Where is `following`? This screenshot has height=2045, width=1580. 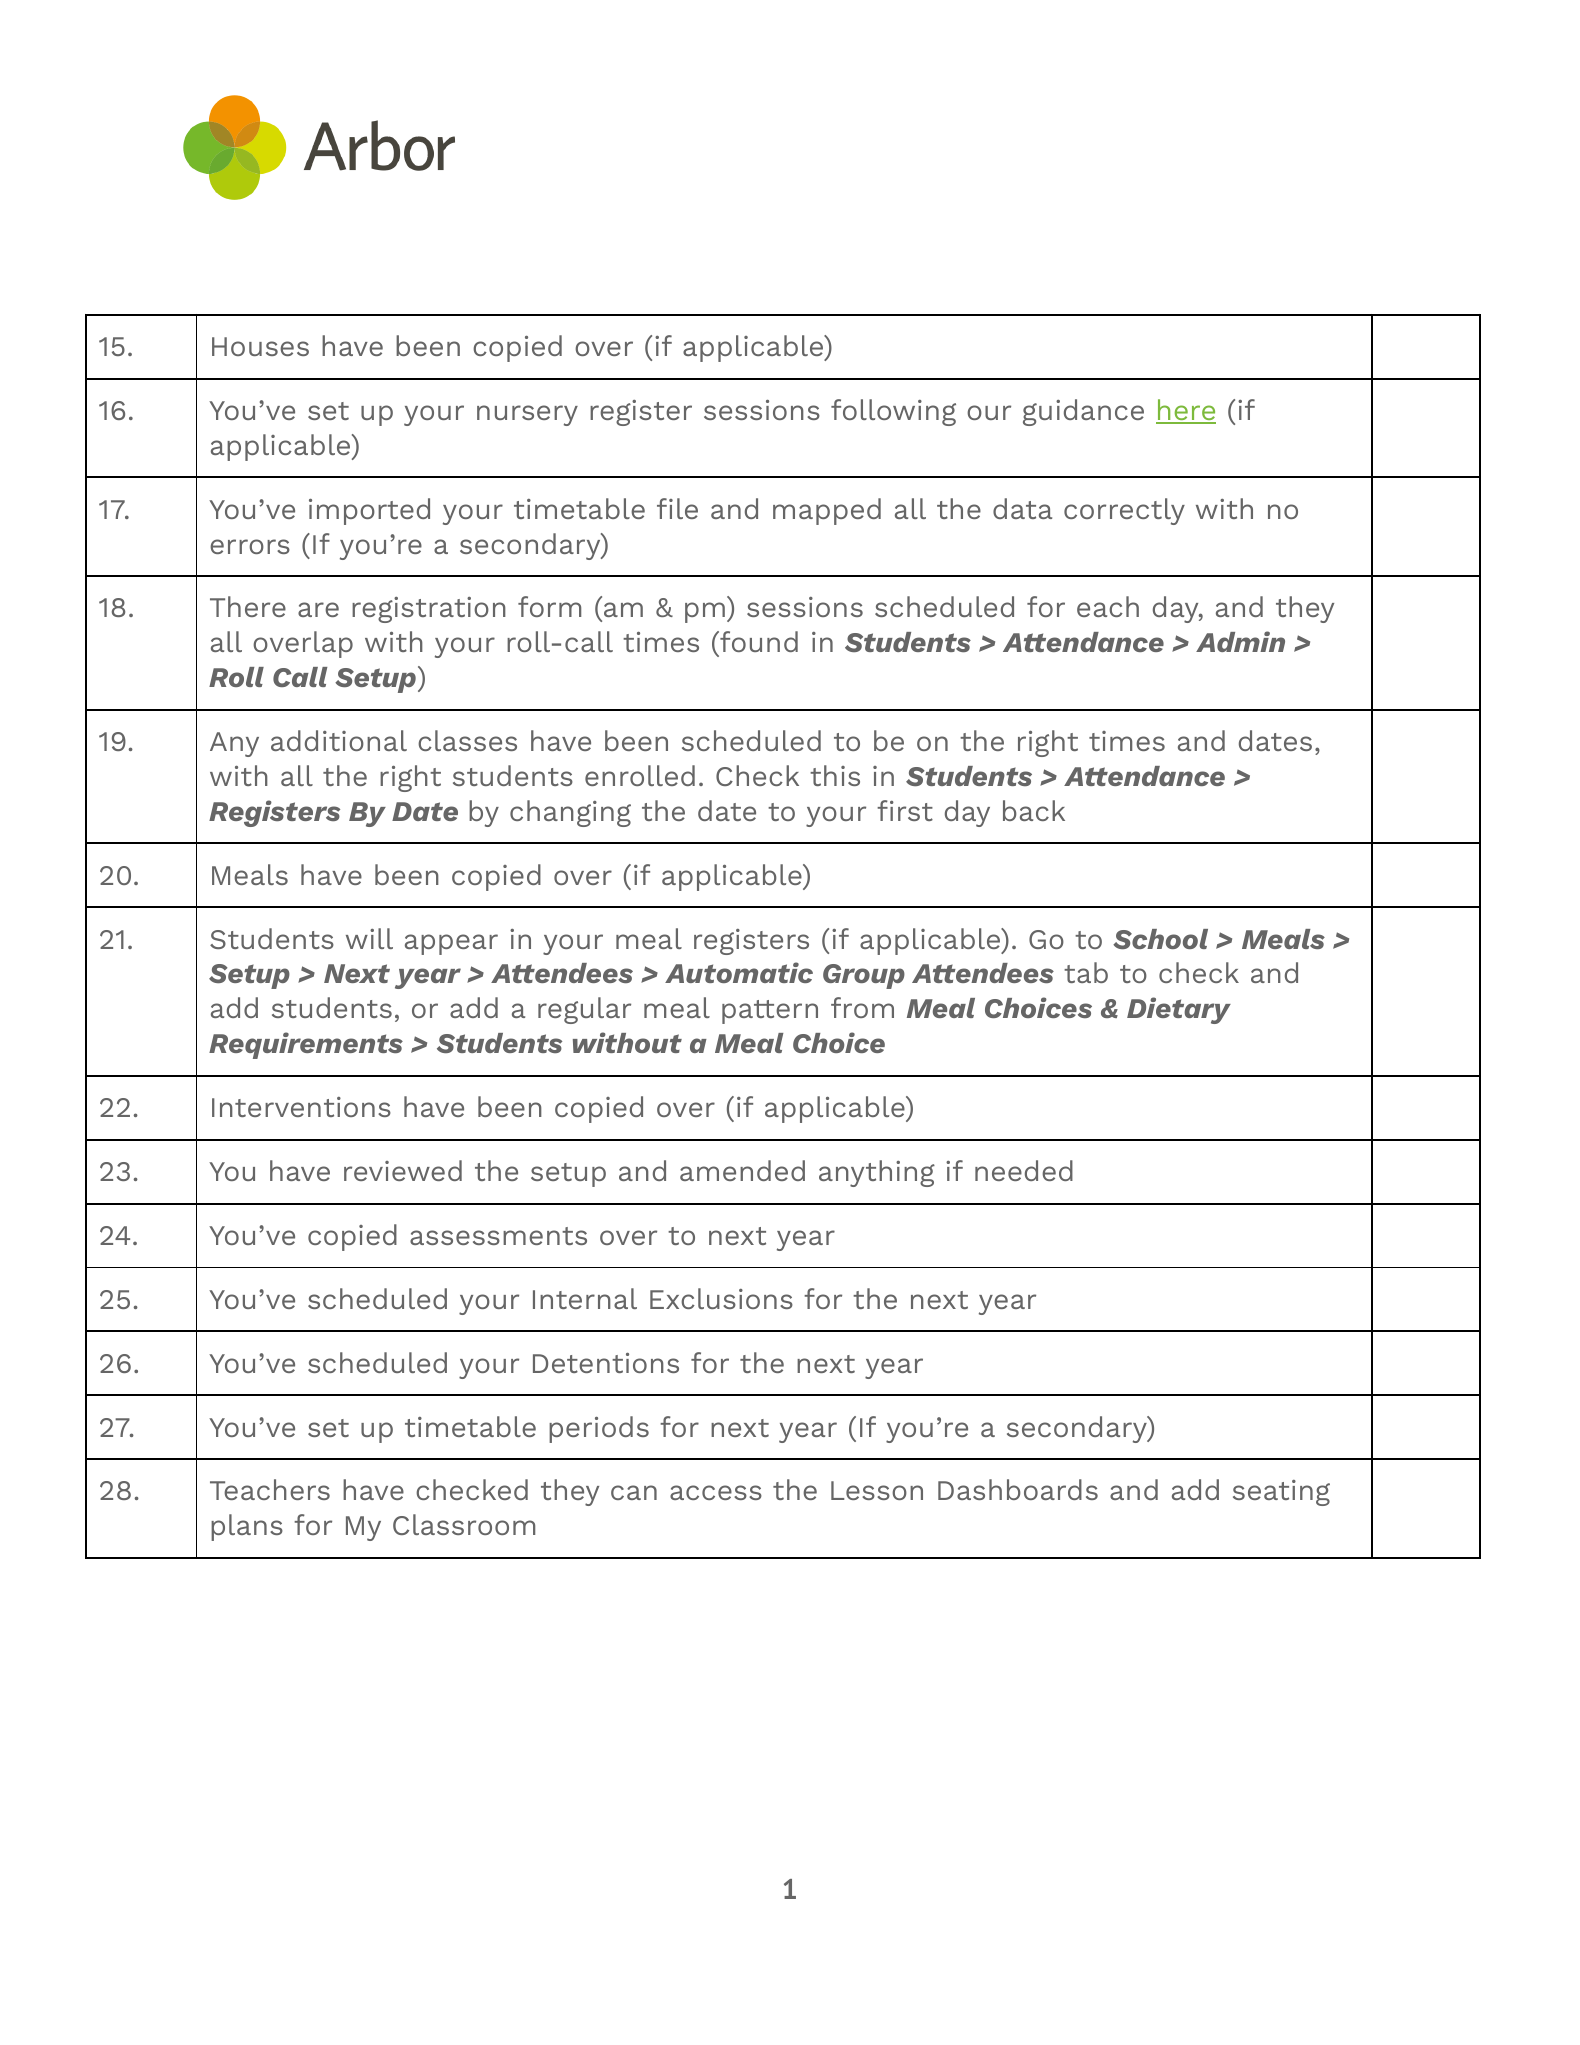 following is located at coordinates (893, 412).
